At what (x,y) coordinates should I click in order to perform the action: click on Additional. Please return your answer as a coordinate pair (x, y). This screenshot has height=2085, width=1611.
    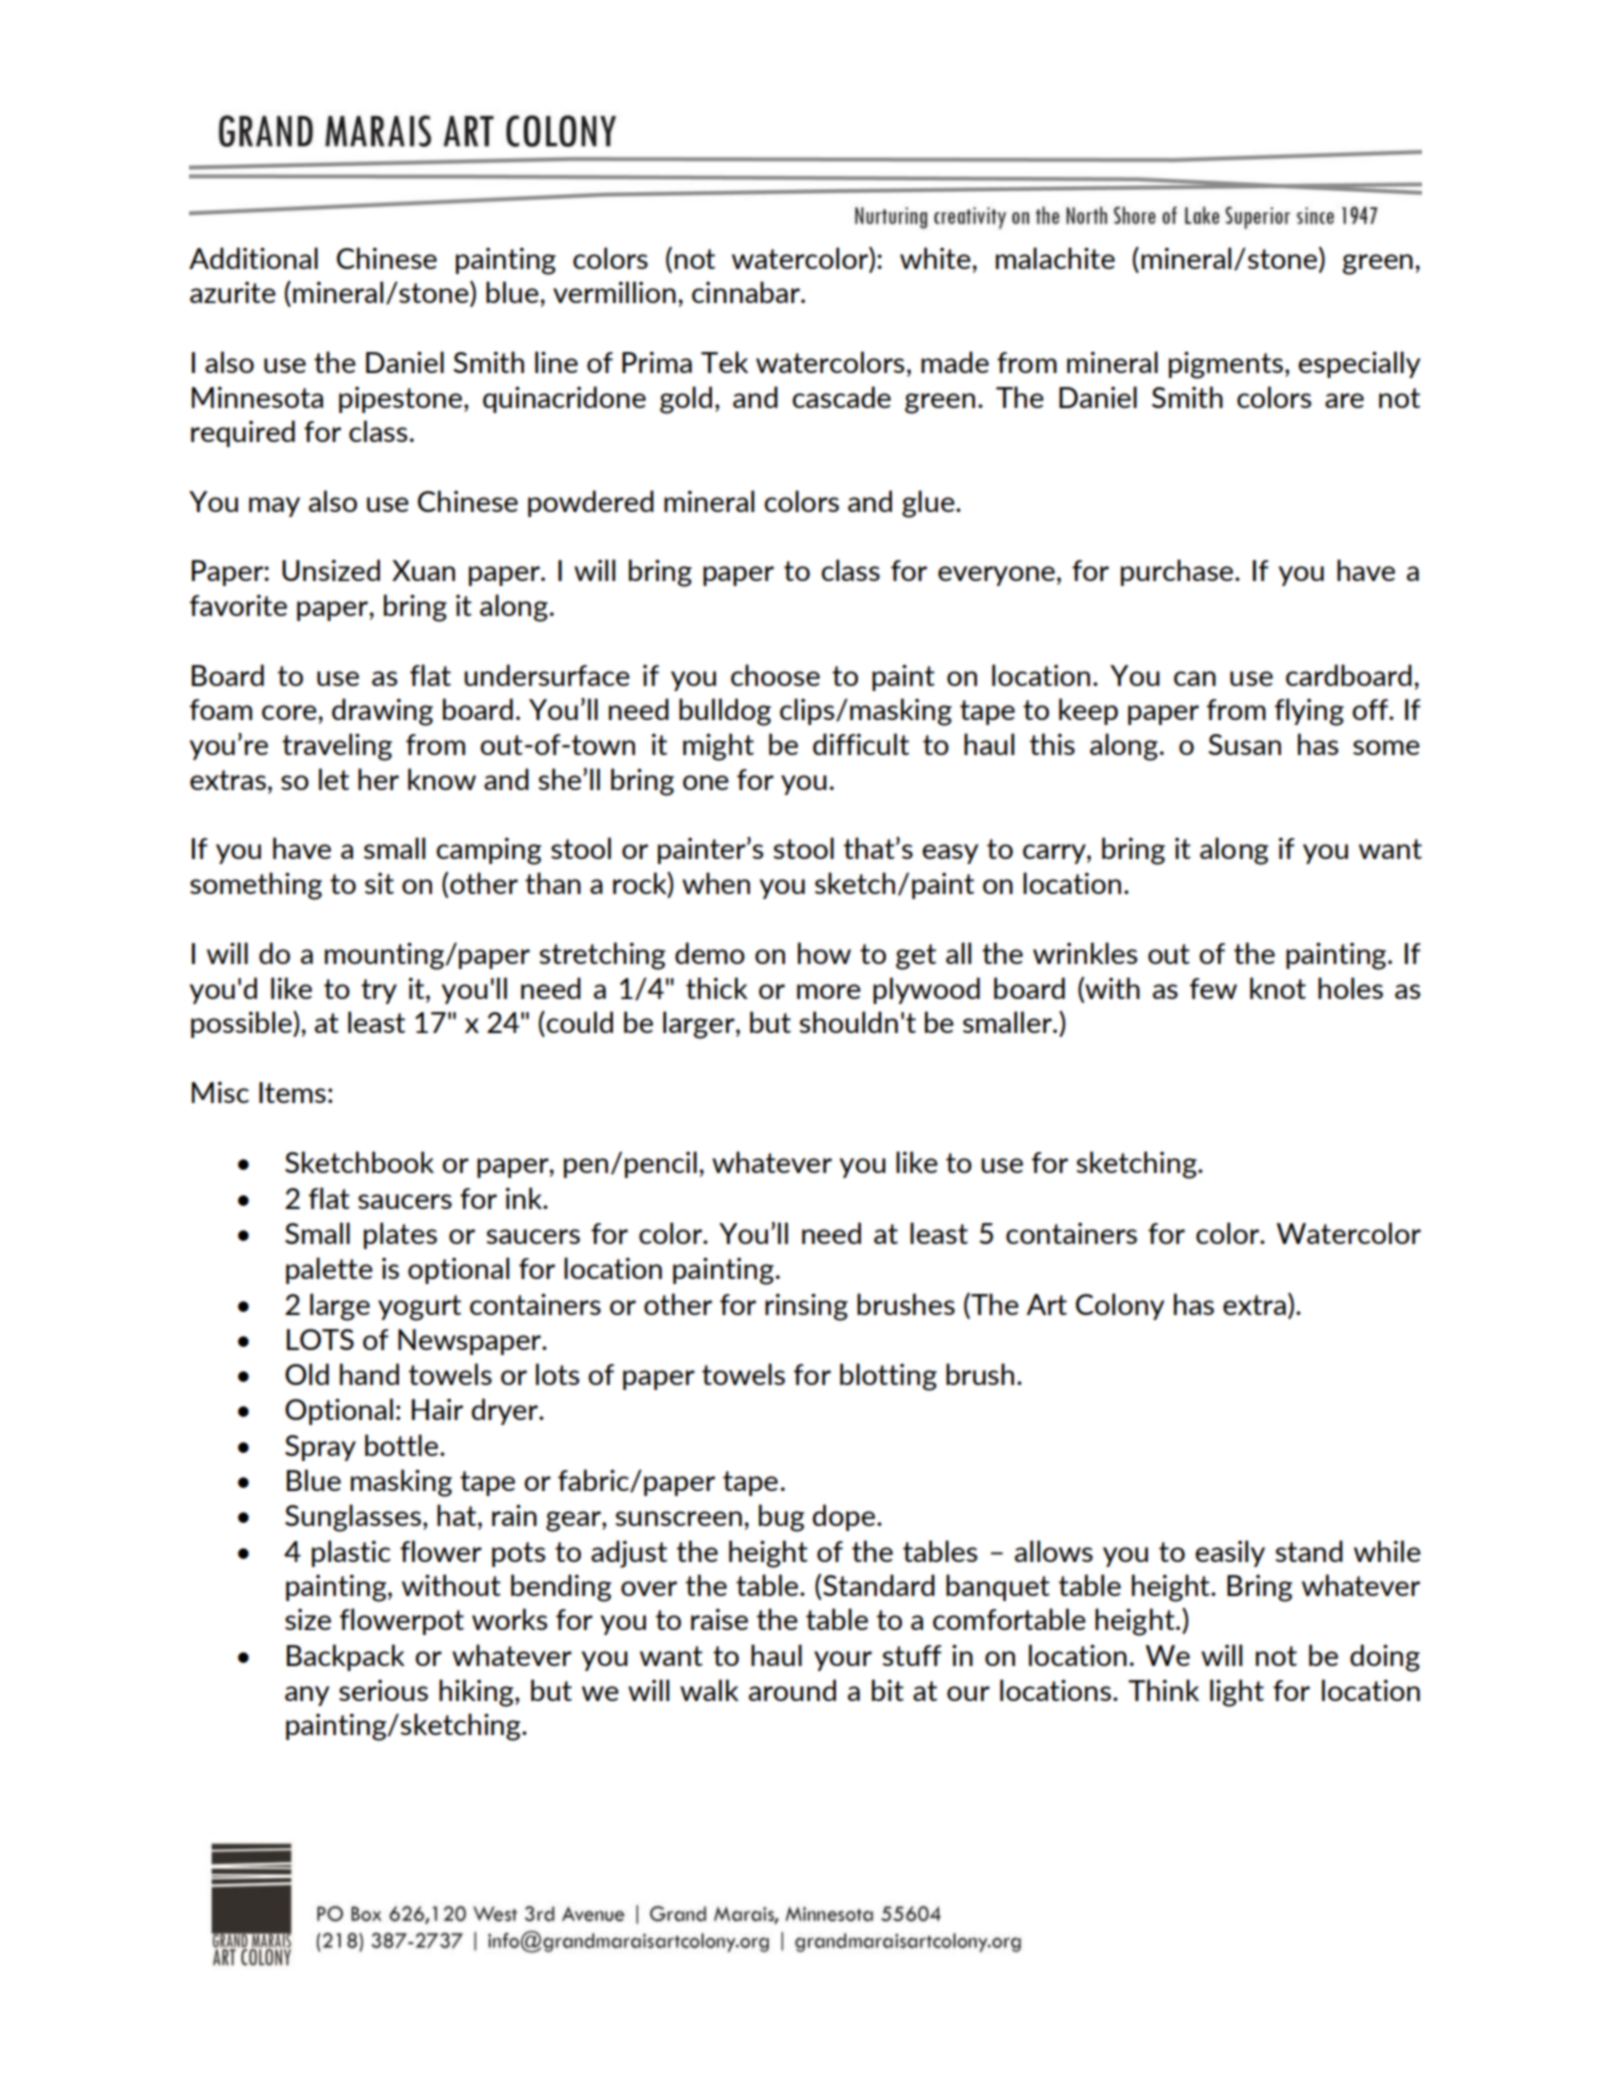
    Looking at the image, I should click on (253, 258).
